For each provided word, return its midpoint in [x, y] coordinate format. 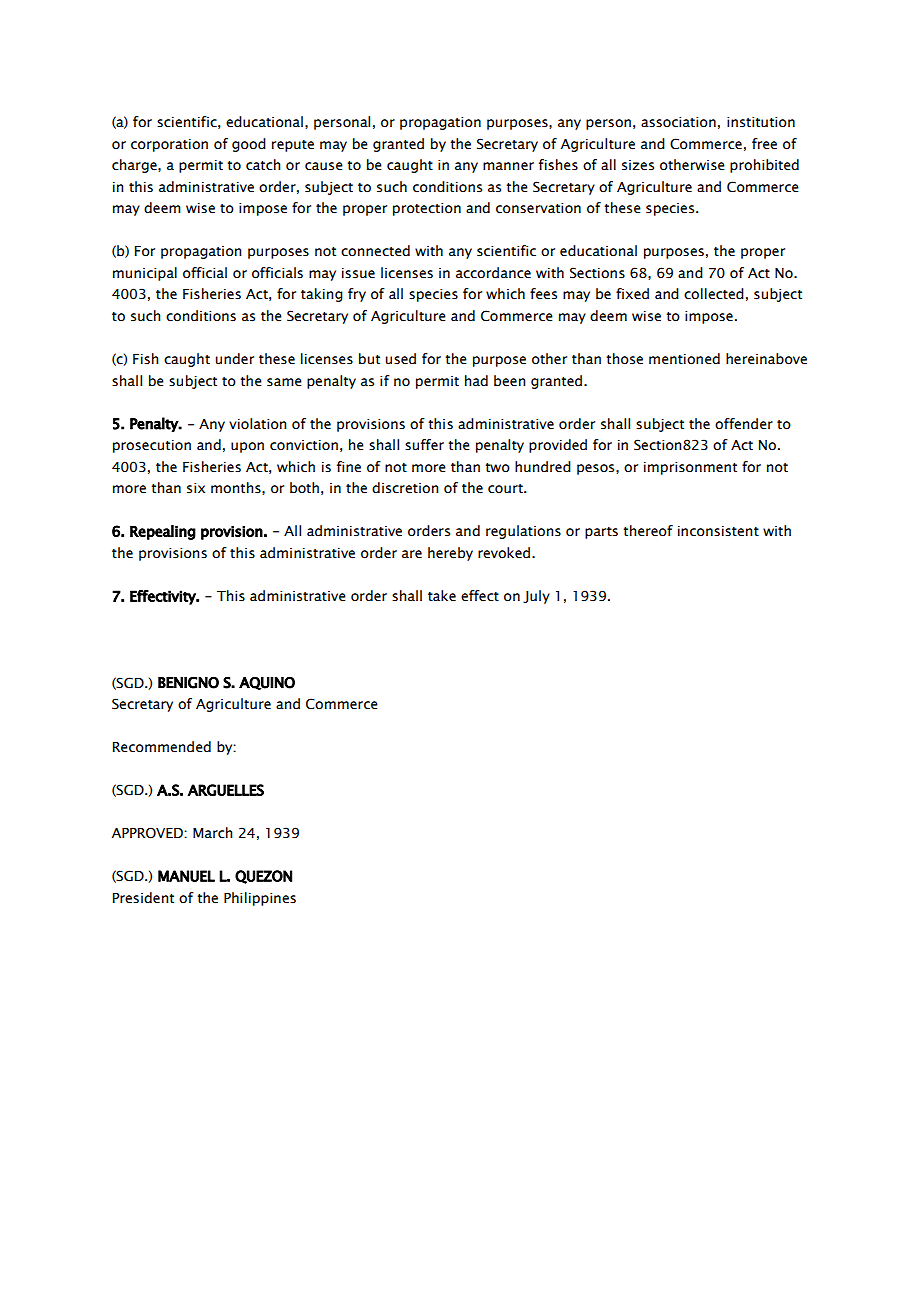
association [678, 122]
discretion [405, 488]
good [249, 145]
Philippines [260, 899]
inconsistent [718, 531]
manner [508, 166]
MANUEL [186, 876]
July [536, 597]
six [196, 488]
